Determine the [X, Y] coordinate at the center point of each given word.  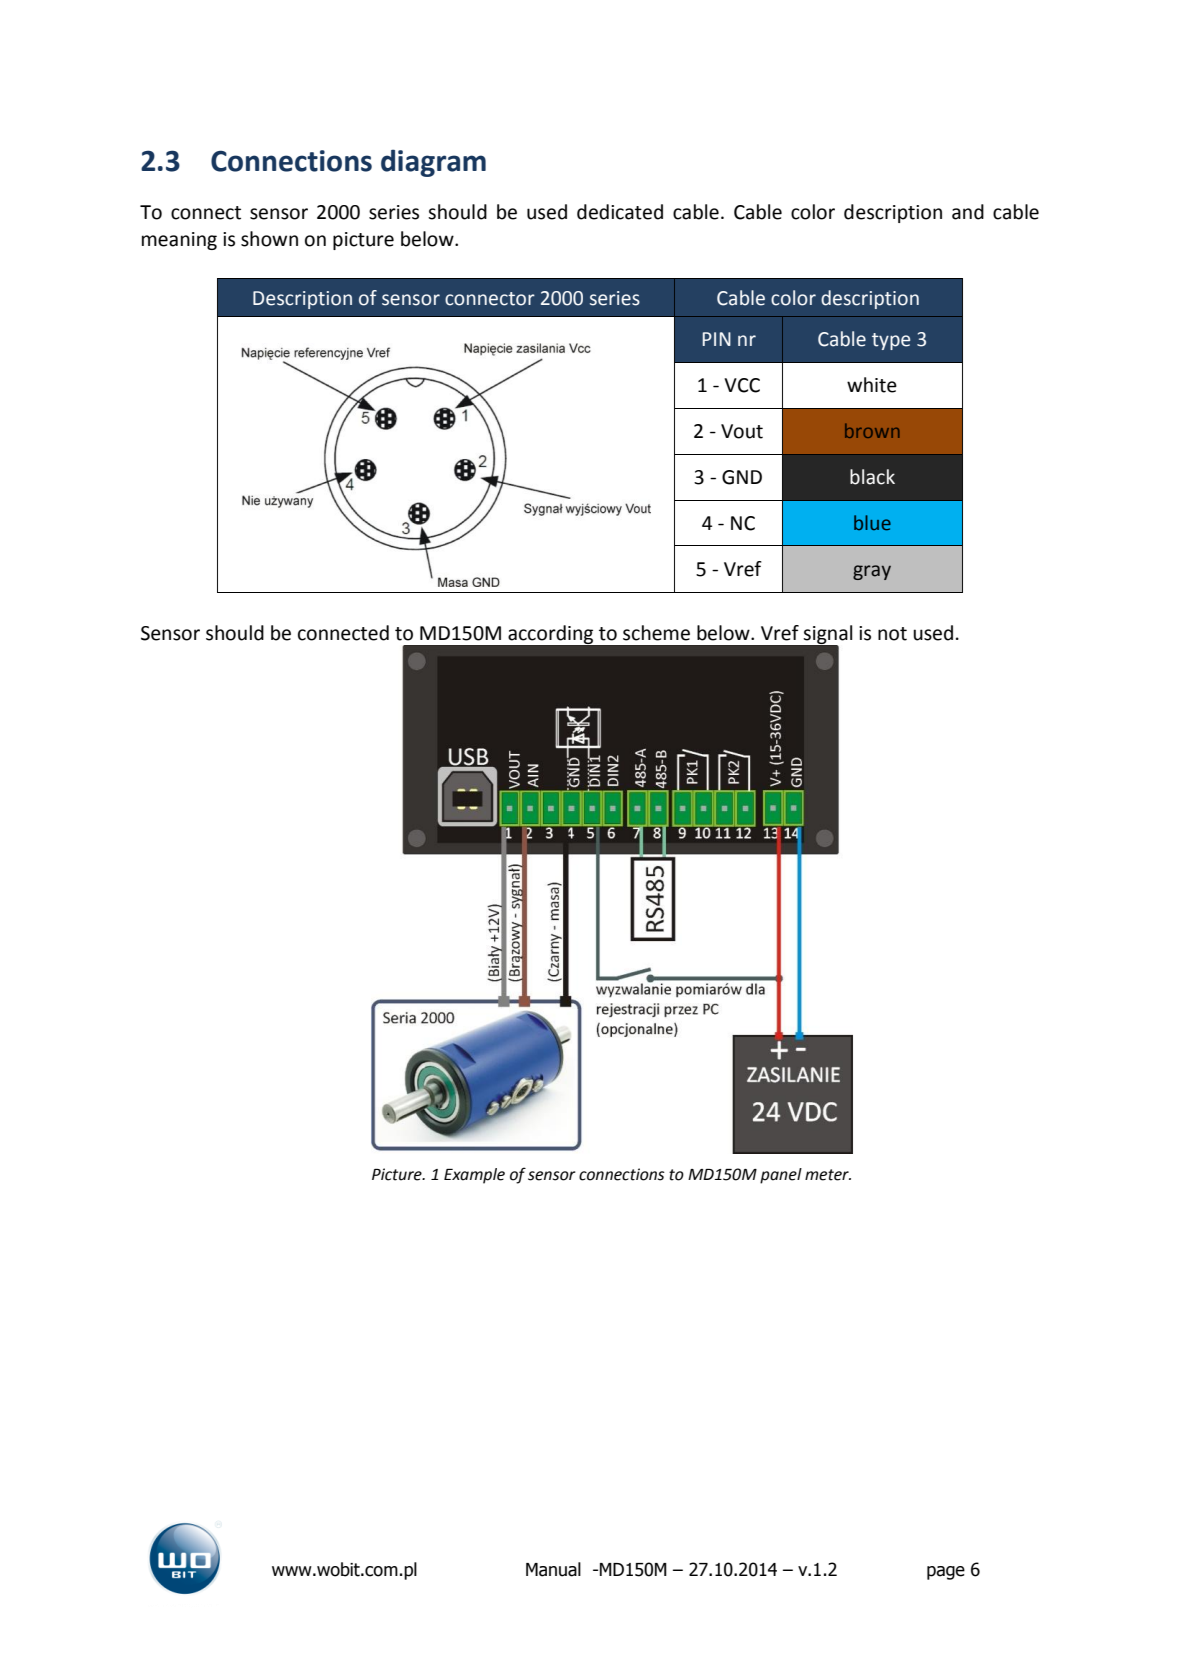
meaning [179, 241]
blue [872, 523]
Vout [742, 431]
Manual [553, 1569]
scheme [656, 633]
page [946, 1573]
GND [742, 477]
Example [474, 1176]
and [968, 212]
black [872, 477]
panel [781, 1176]
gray [872, 572]
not [892, 634]
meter [828, 1175]
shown [269, 239]
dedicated [620, 212]
